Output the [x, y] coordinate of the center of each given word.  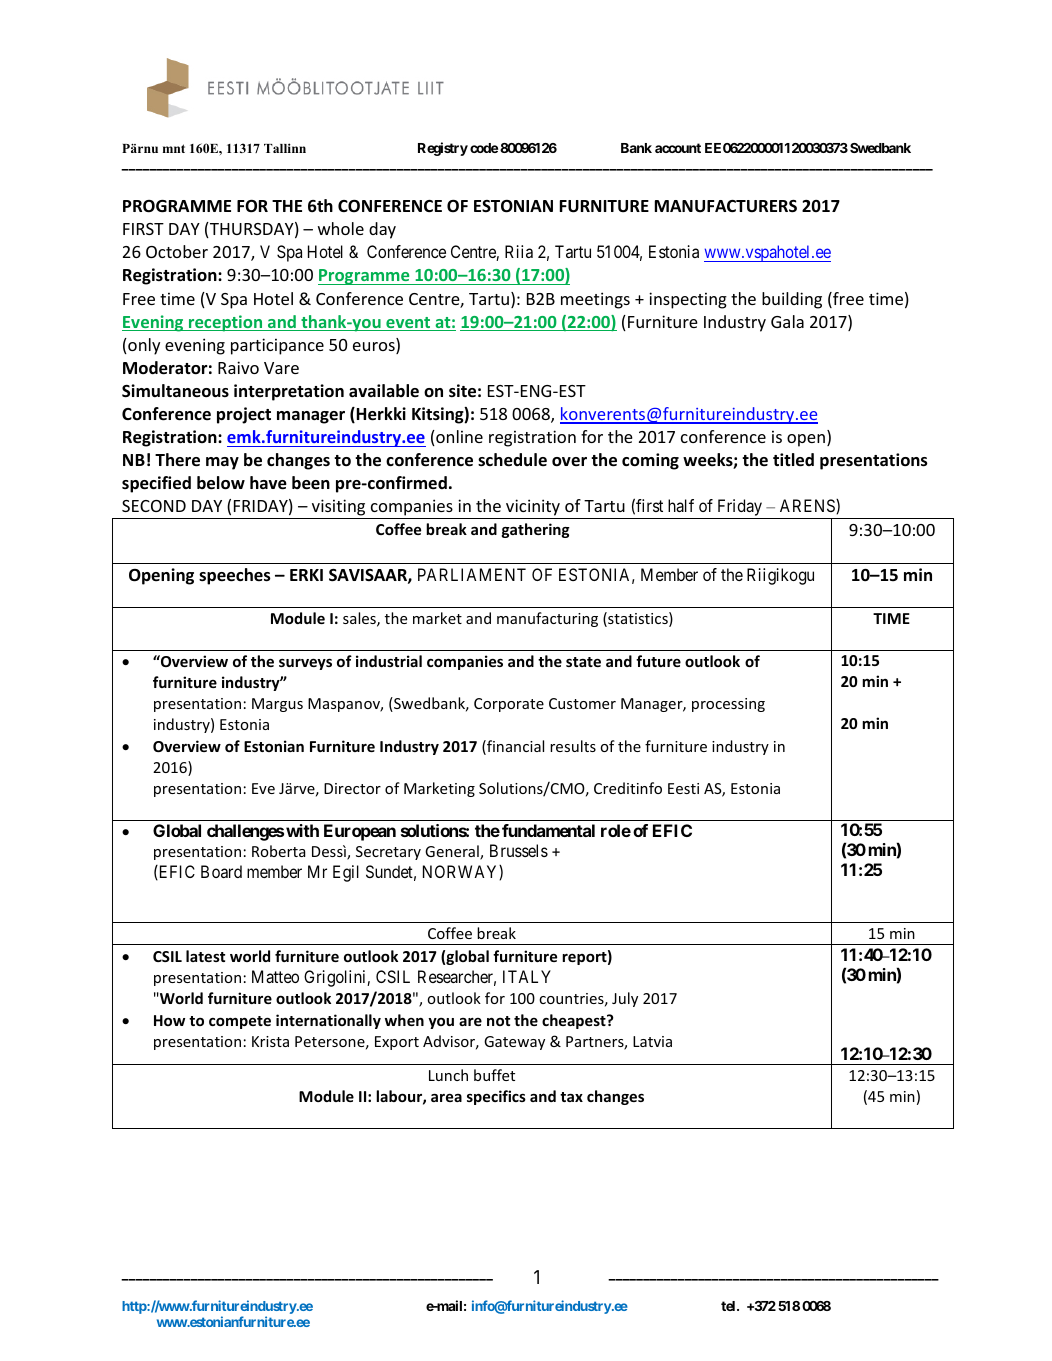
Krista [270, 1041]
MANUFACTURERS [726, 206]
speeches [235, 576]
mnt [174, 148]
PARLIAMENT [472, 574]
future [658, 661]
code [484, 148]
